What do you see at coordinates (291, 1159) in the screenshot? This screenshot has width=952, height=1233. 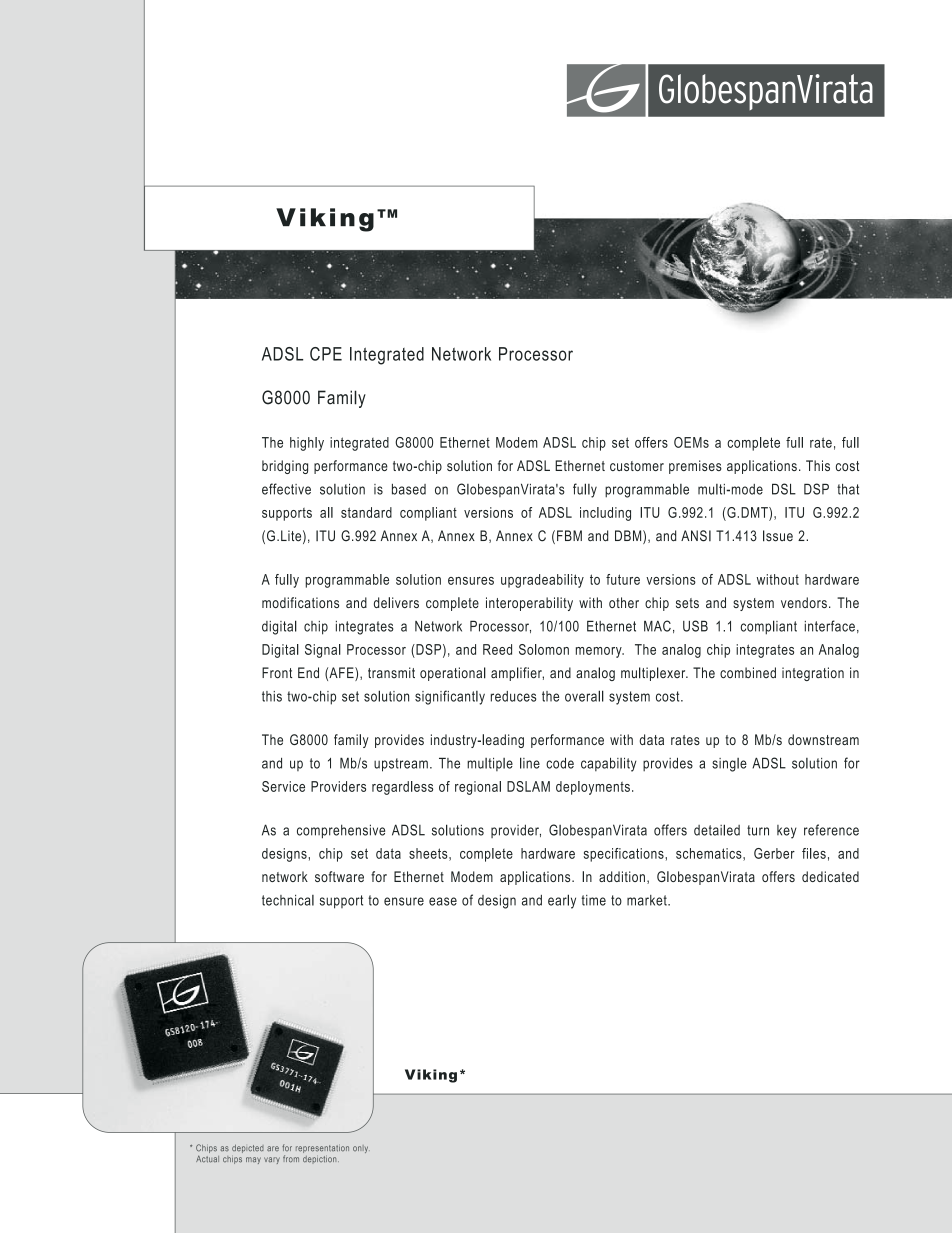 I see `from` at bounding box center [291, 1159].
